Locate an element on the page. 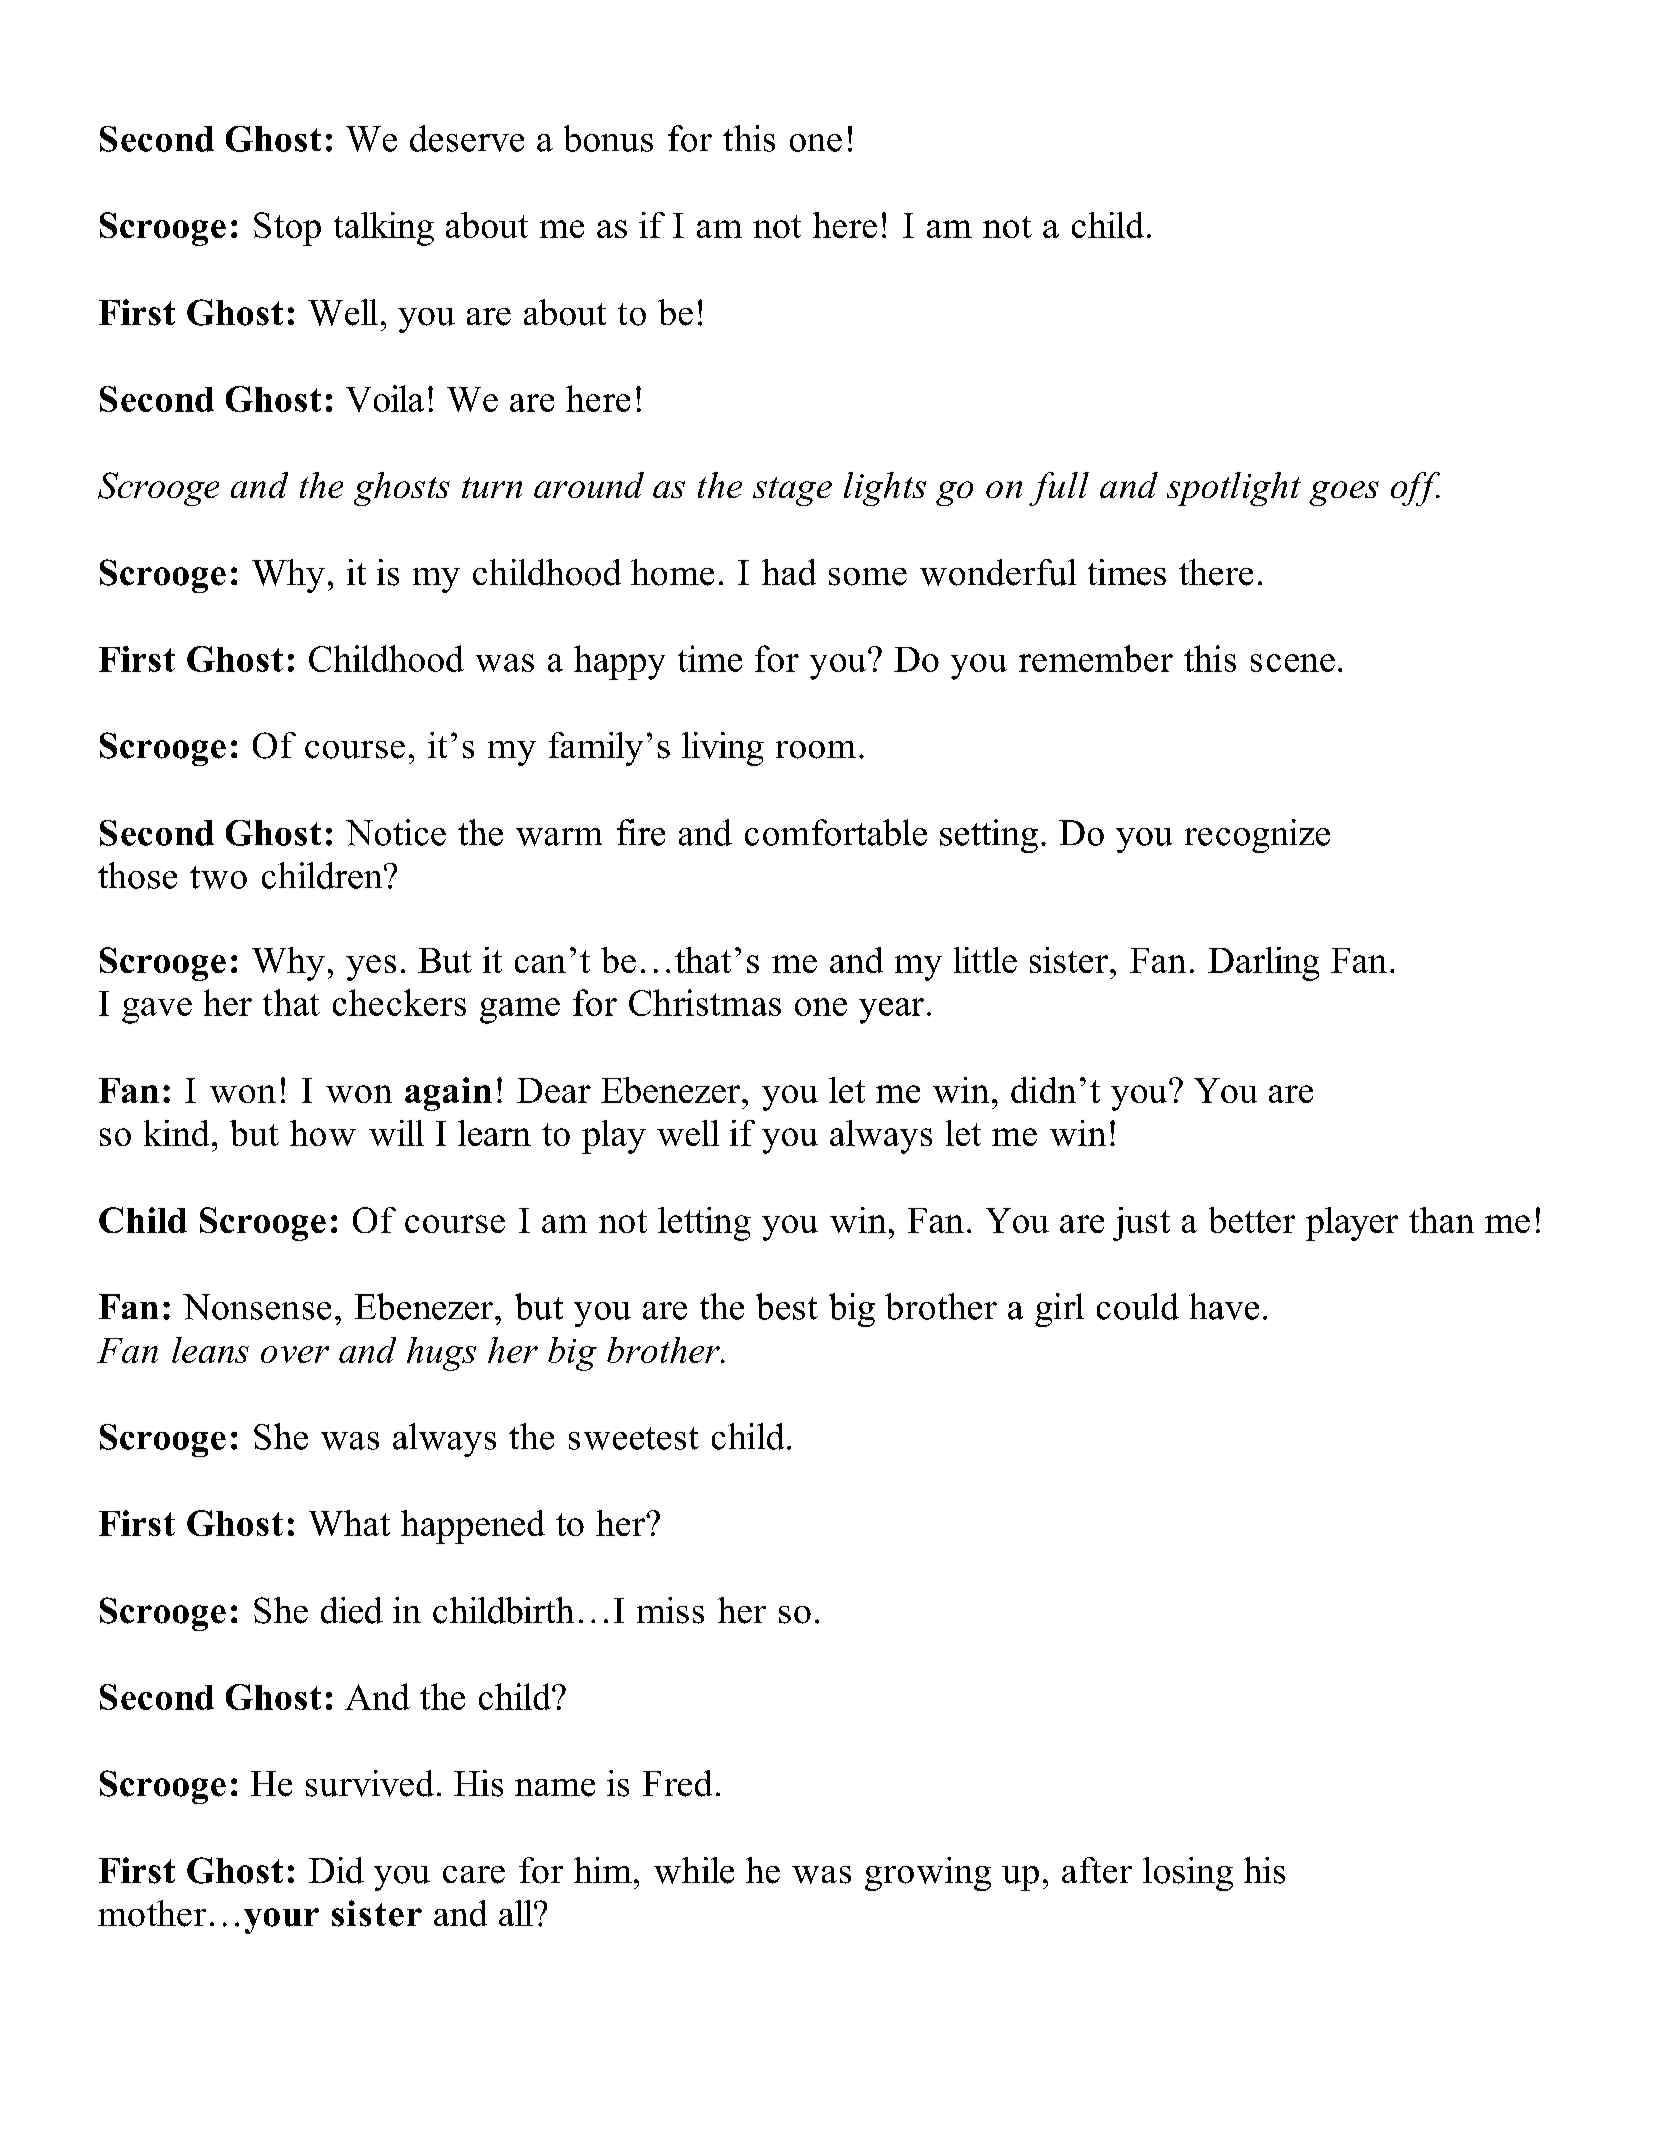 The width and height of the image is (1658, 2146). have is located at coordinates (1224, 1306).
